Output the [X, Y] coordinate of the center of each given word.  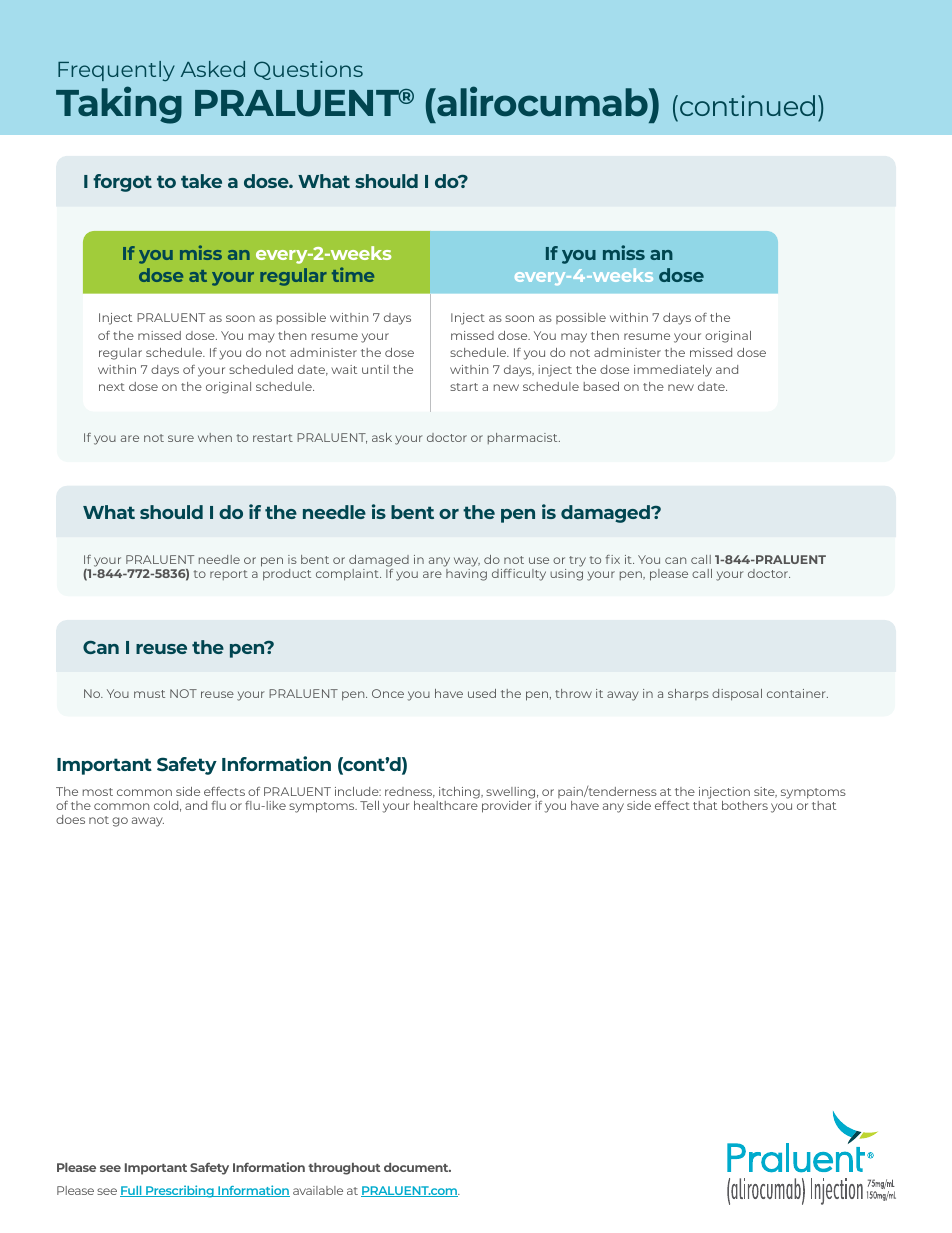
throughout [344, 1169]
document [417, 1167]
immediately [673, 371]
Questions [308, 70]
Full [132, 1191]
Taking [119, 105]
